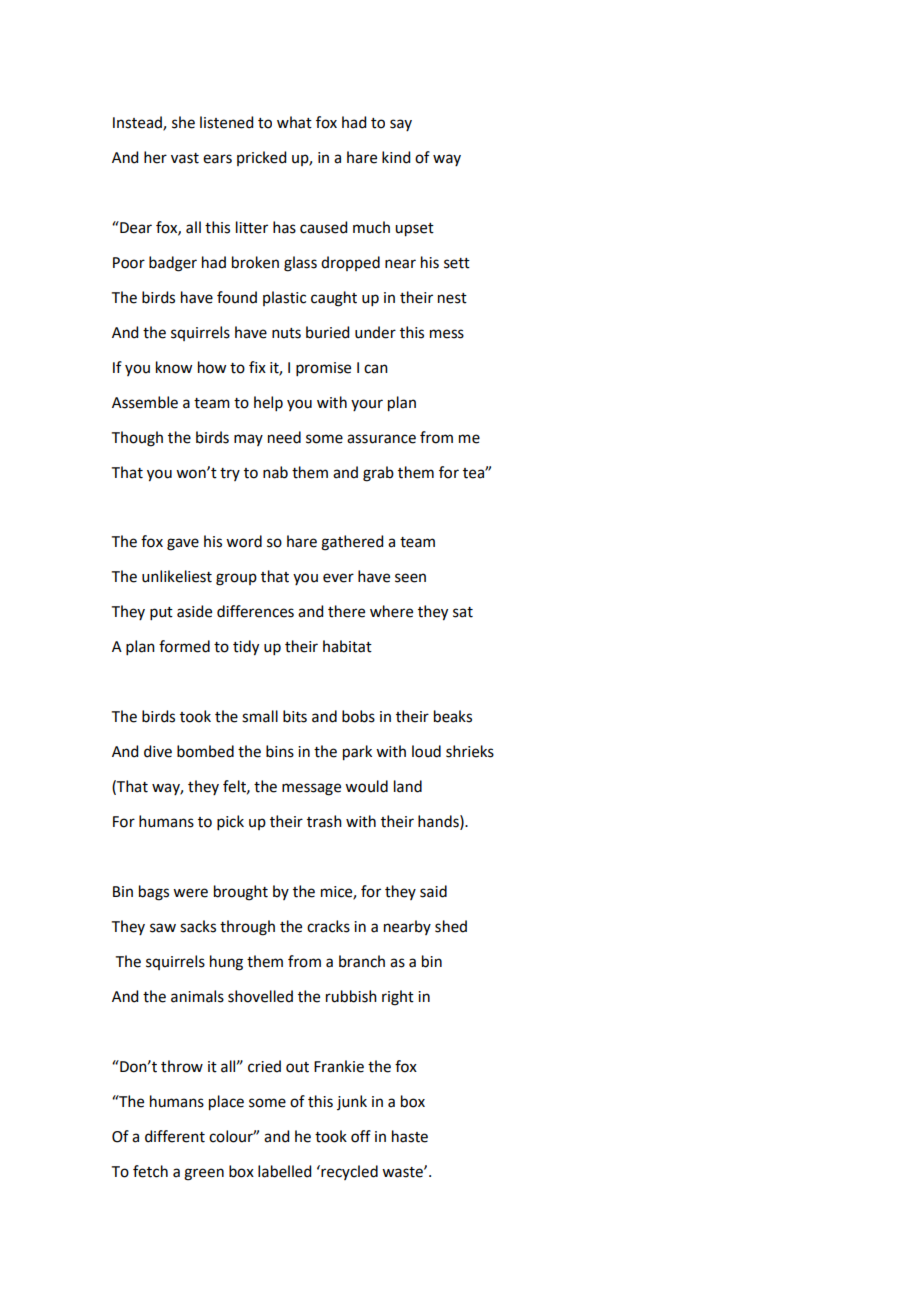 The image size is (924, 1308). I want to click on kind, so click(396, 157).
